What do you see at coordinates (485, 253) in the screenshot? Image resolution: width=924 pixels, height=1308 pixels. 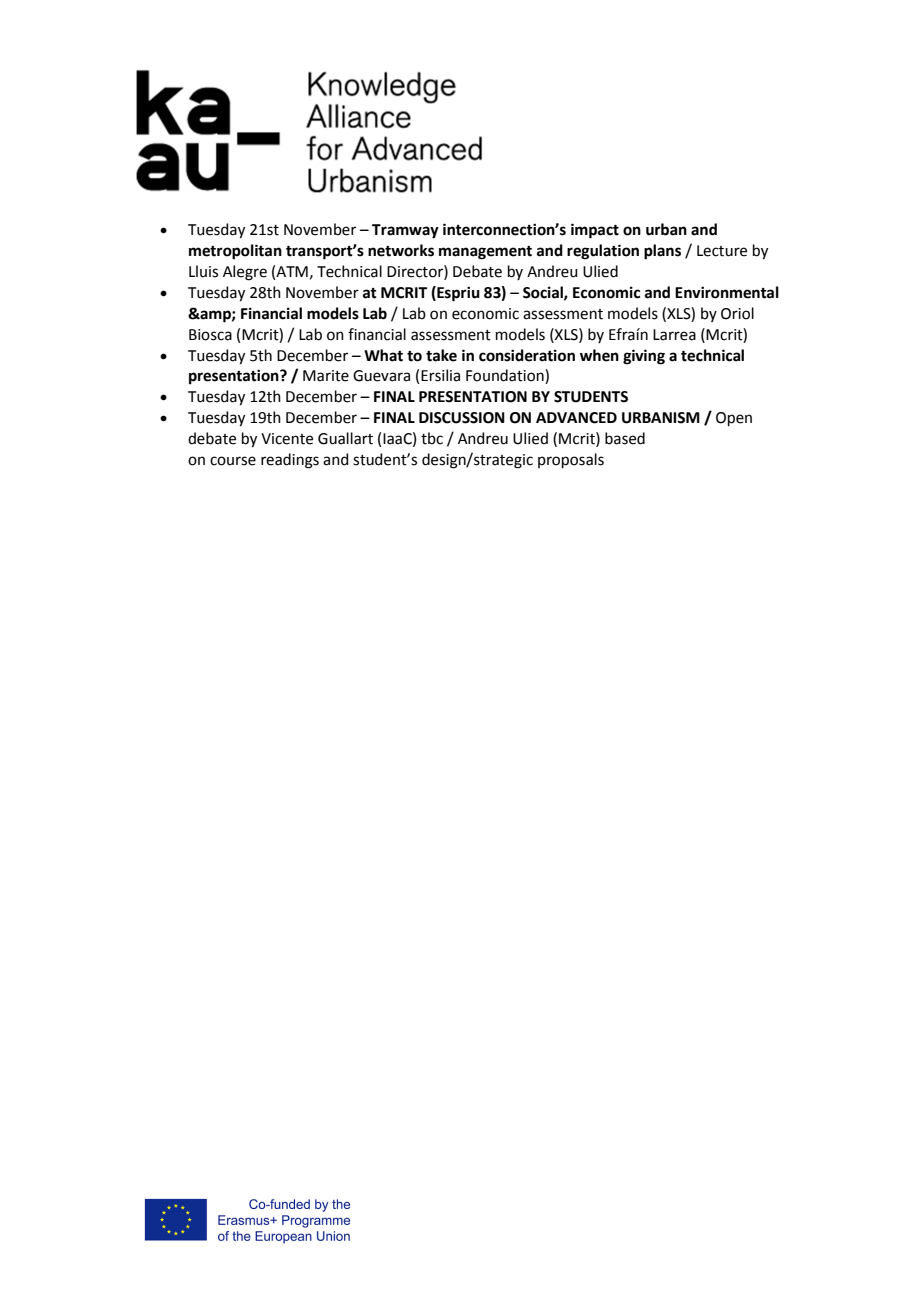 I see `management` at bounding box center [485, 253].
